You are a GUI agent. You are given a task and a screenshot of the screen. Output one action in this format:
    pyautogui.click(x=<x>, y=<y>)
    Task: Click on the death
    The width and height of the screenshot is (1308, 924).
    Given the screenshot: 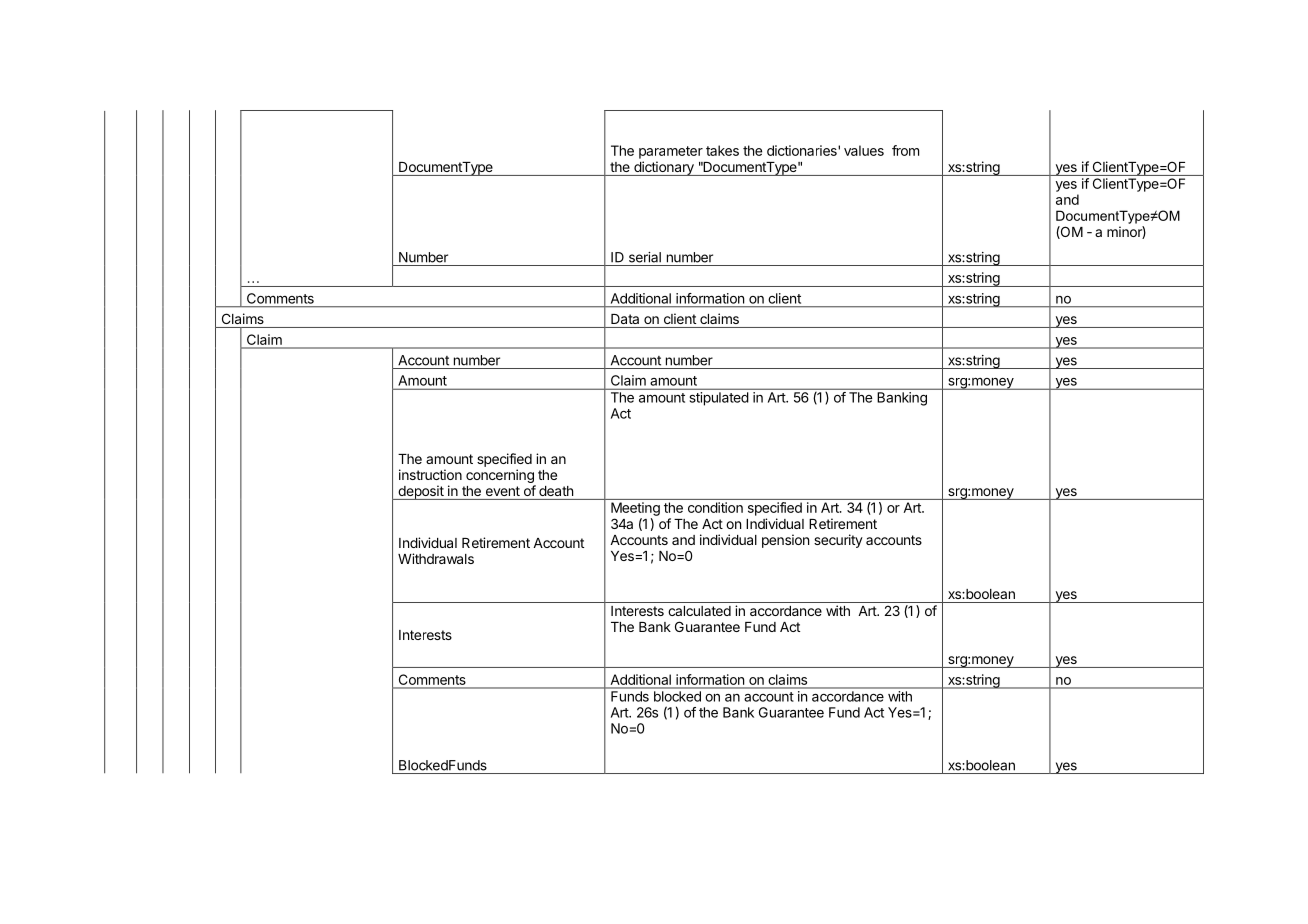 What is the action you would take?
    pyautogui.click(x=556, y=491)
